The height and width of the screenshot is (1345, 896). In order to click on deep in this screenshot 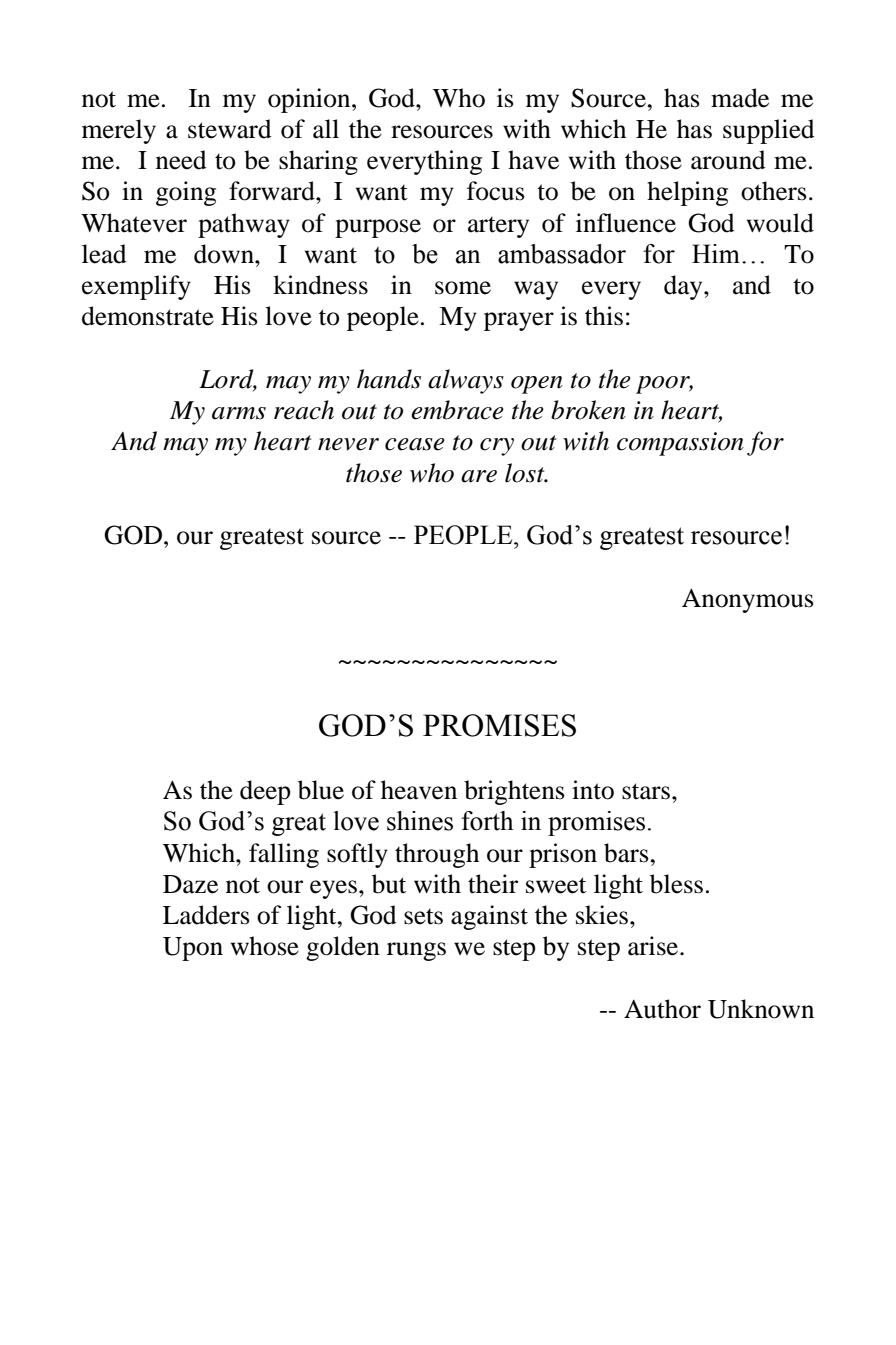, I will do `click(265, 792)`.
